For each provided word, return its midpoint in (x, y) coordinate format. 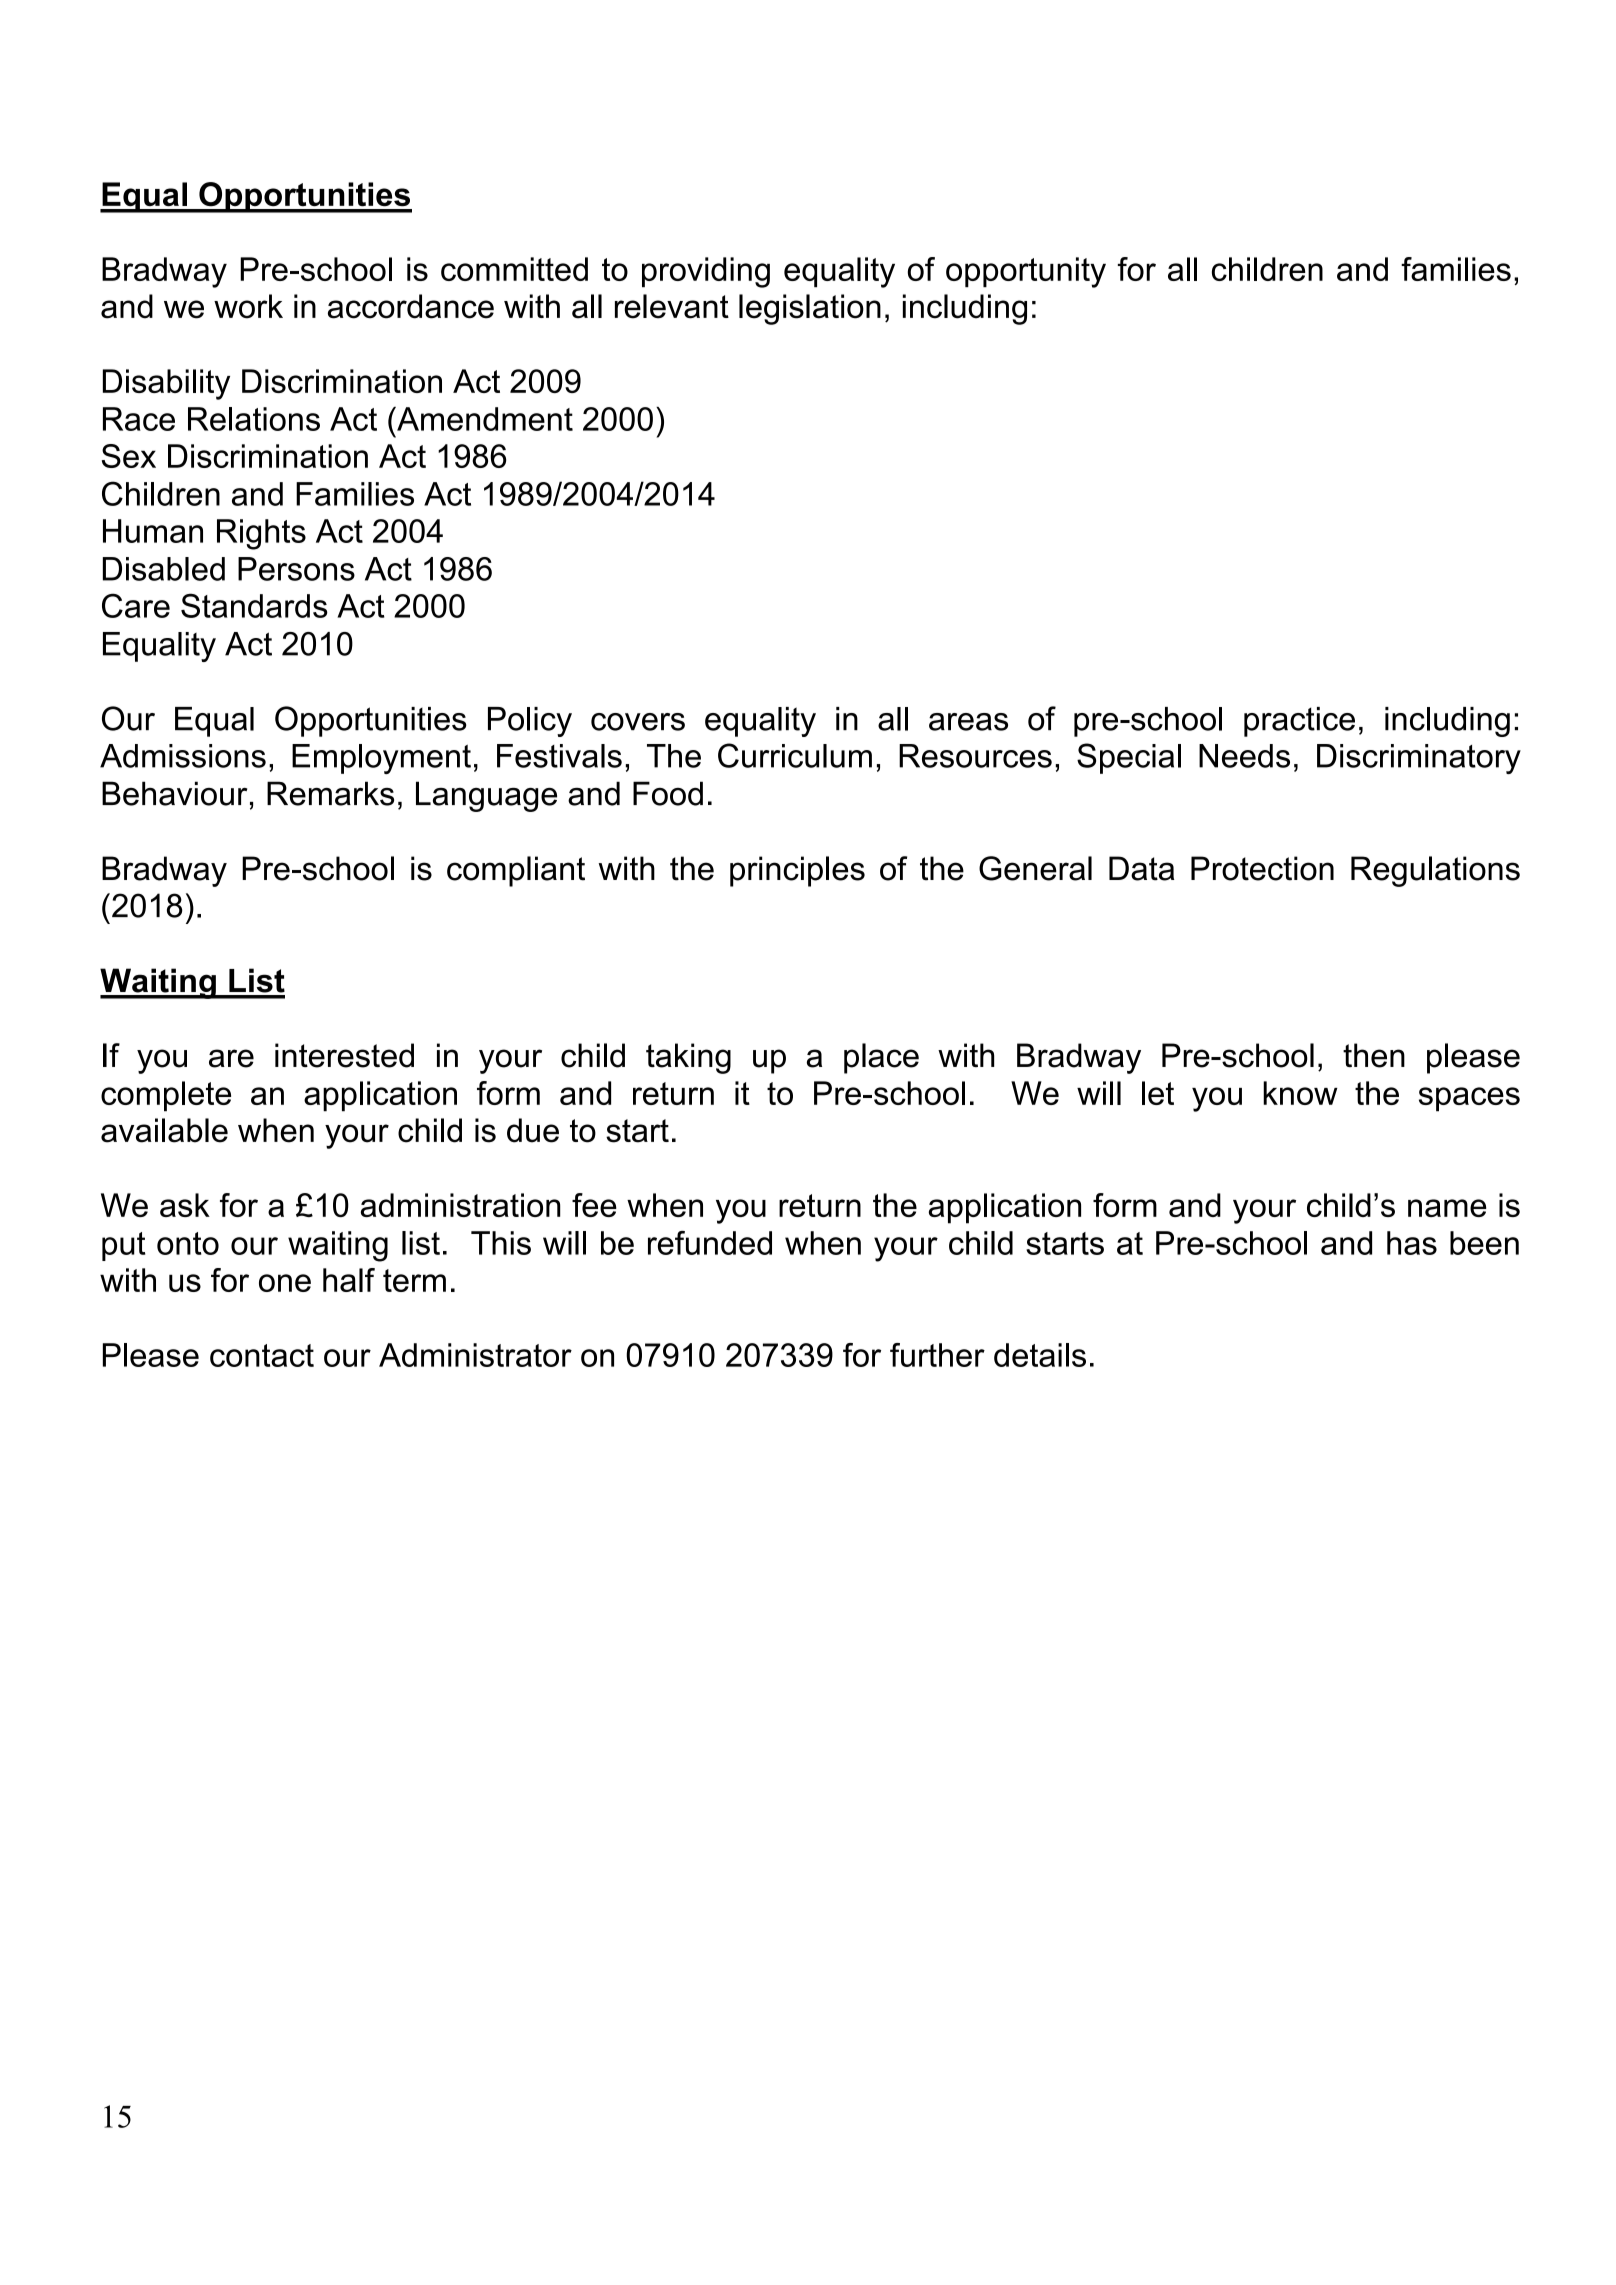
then (1374, 1055)
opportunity (1026, 272)
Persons (296, 569)
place (881, 1058)
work (248, 306)
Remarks (330, 793)
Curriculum (795, 755)
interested (344, 1055)
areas (968, 722)
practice (1299, 722)
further (937, 1355)
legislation (810, 309)
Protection (1262, 868)
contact (262, 1355)
